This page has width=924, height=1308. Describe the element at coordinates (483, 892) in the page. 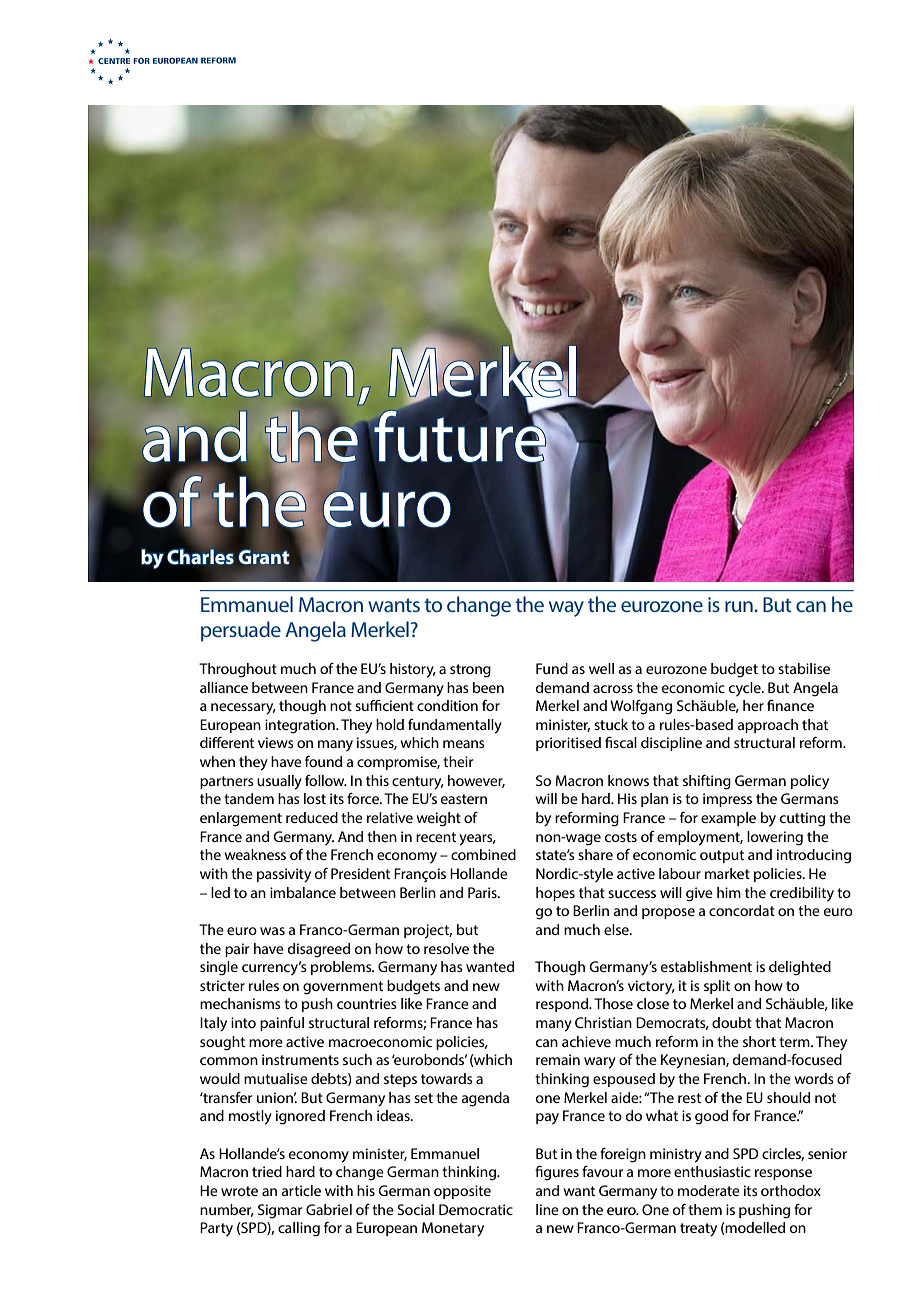

I see `Paris` at that location.
